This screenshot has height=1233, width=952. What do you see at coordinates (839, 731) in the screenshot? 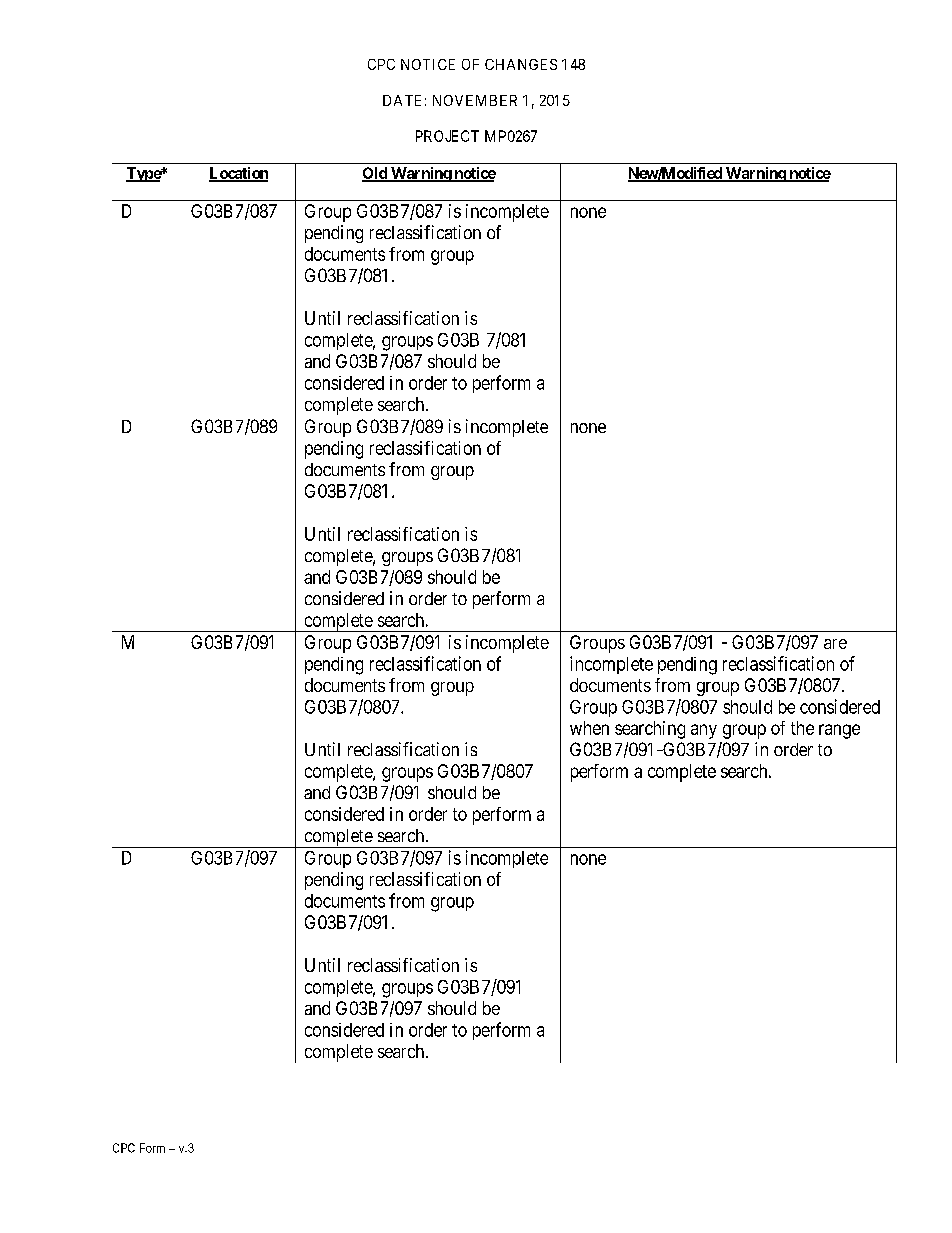
I see `range` at bounding box center [839, 731].
